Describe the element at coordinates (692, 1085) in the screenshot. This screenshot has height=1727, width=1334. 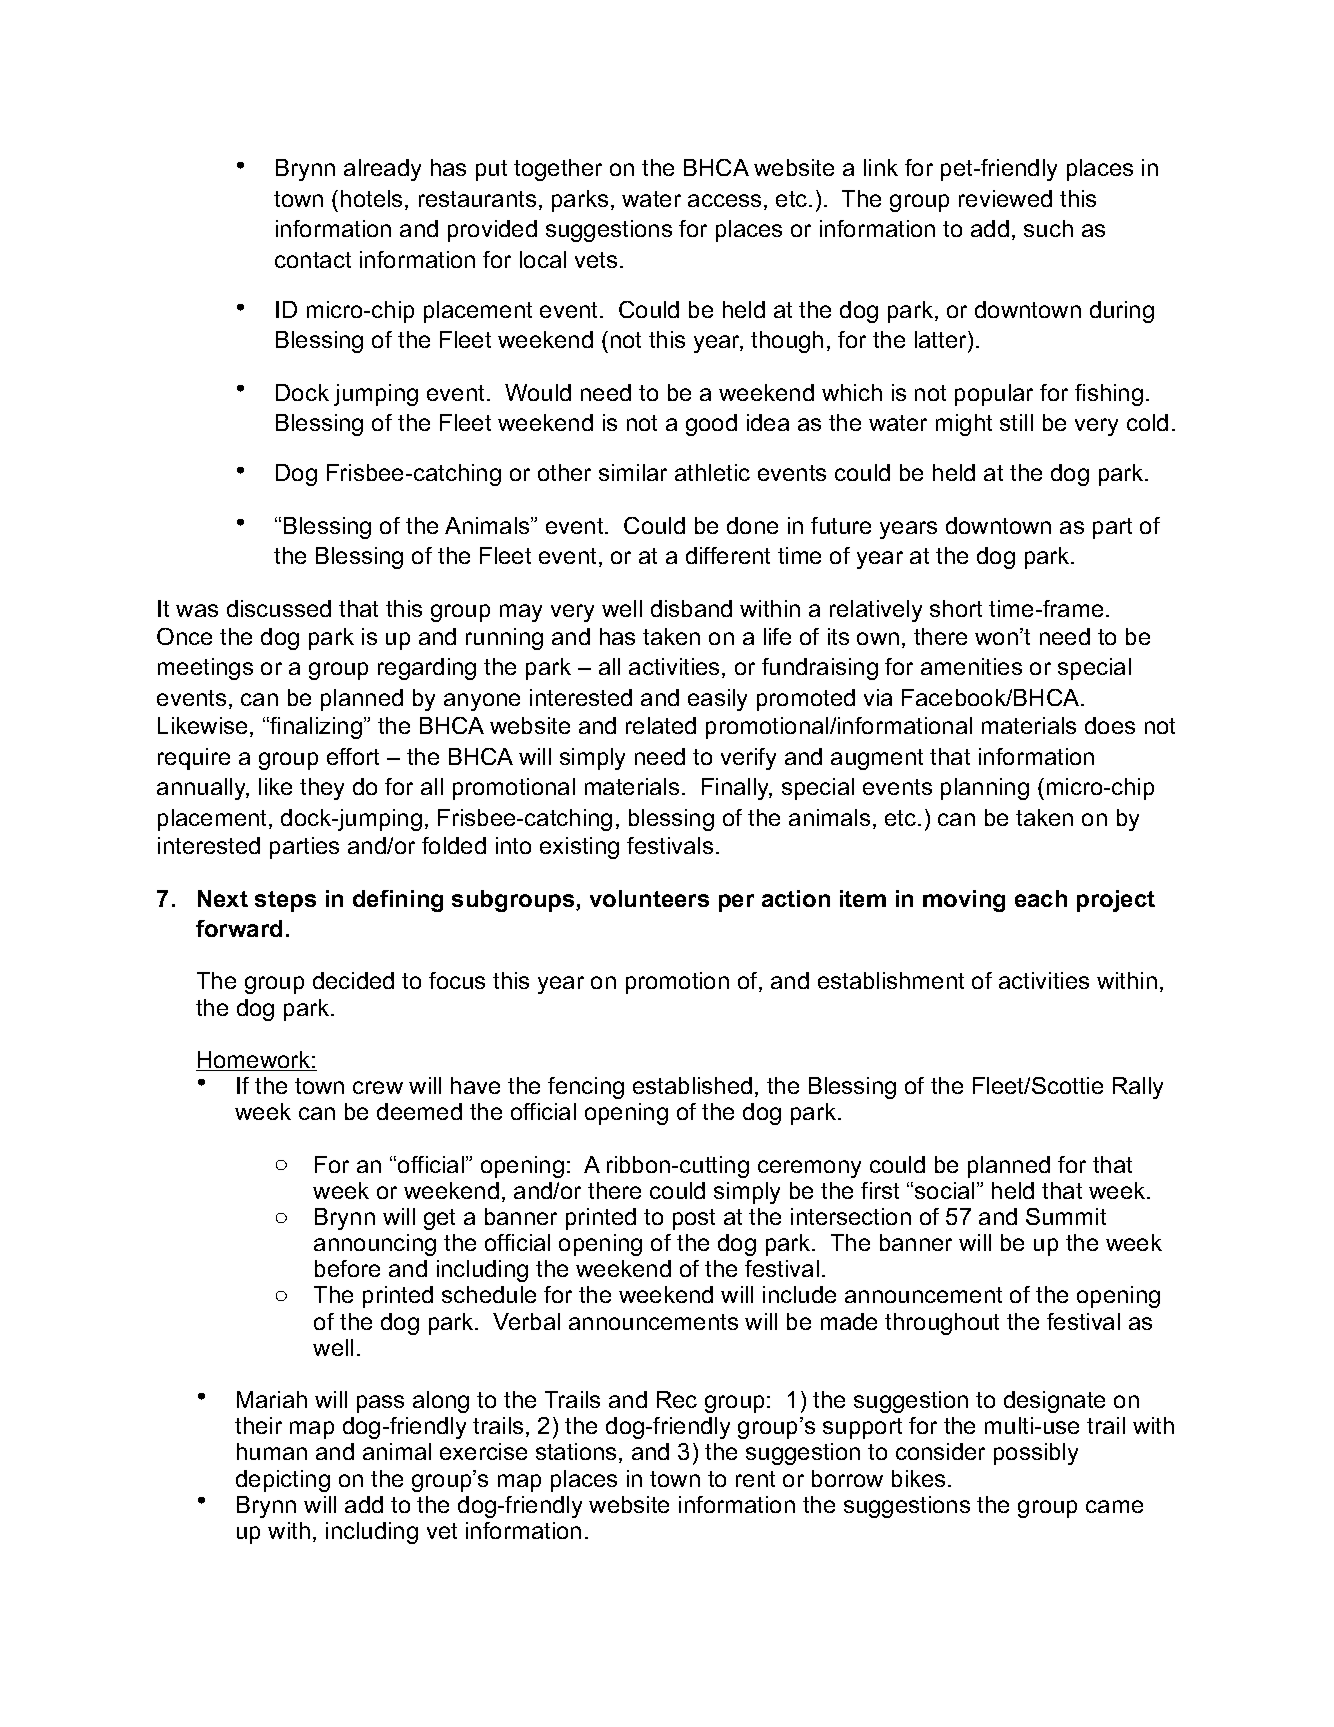
I see `established` at that location.
